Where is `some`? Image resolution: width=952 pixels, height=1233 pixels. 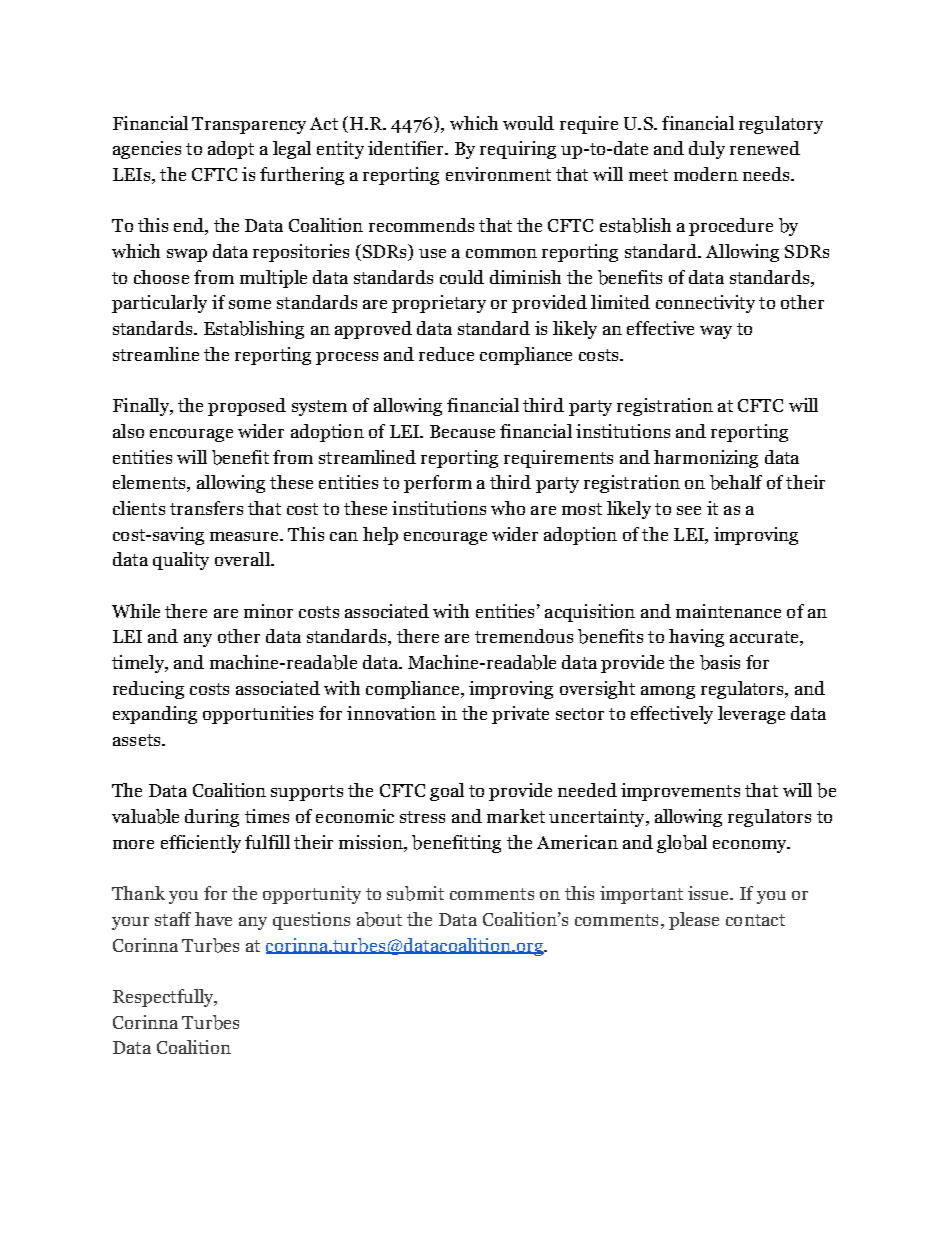
some is located at coordinates (250, 304).
